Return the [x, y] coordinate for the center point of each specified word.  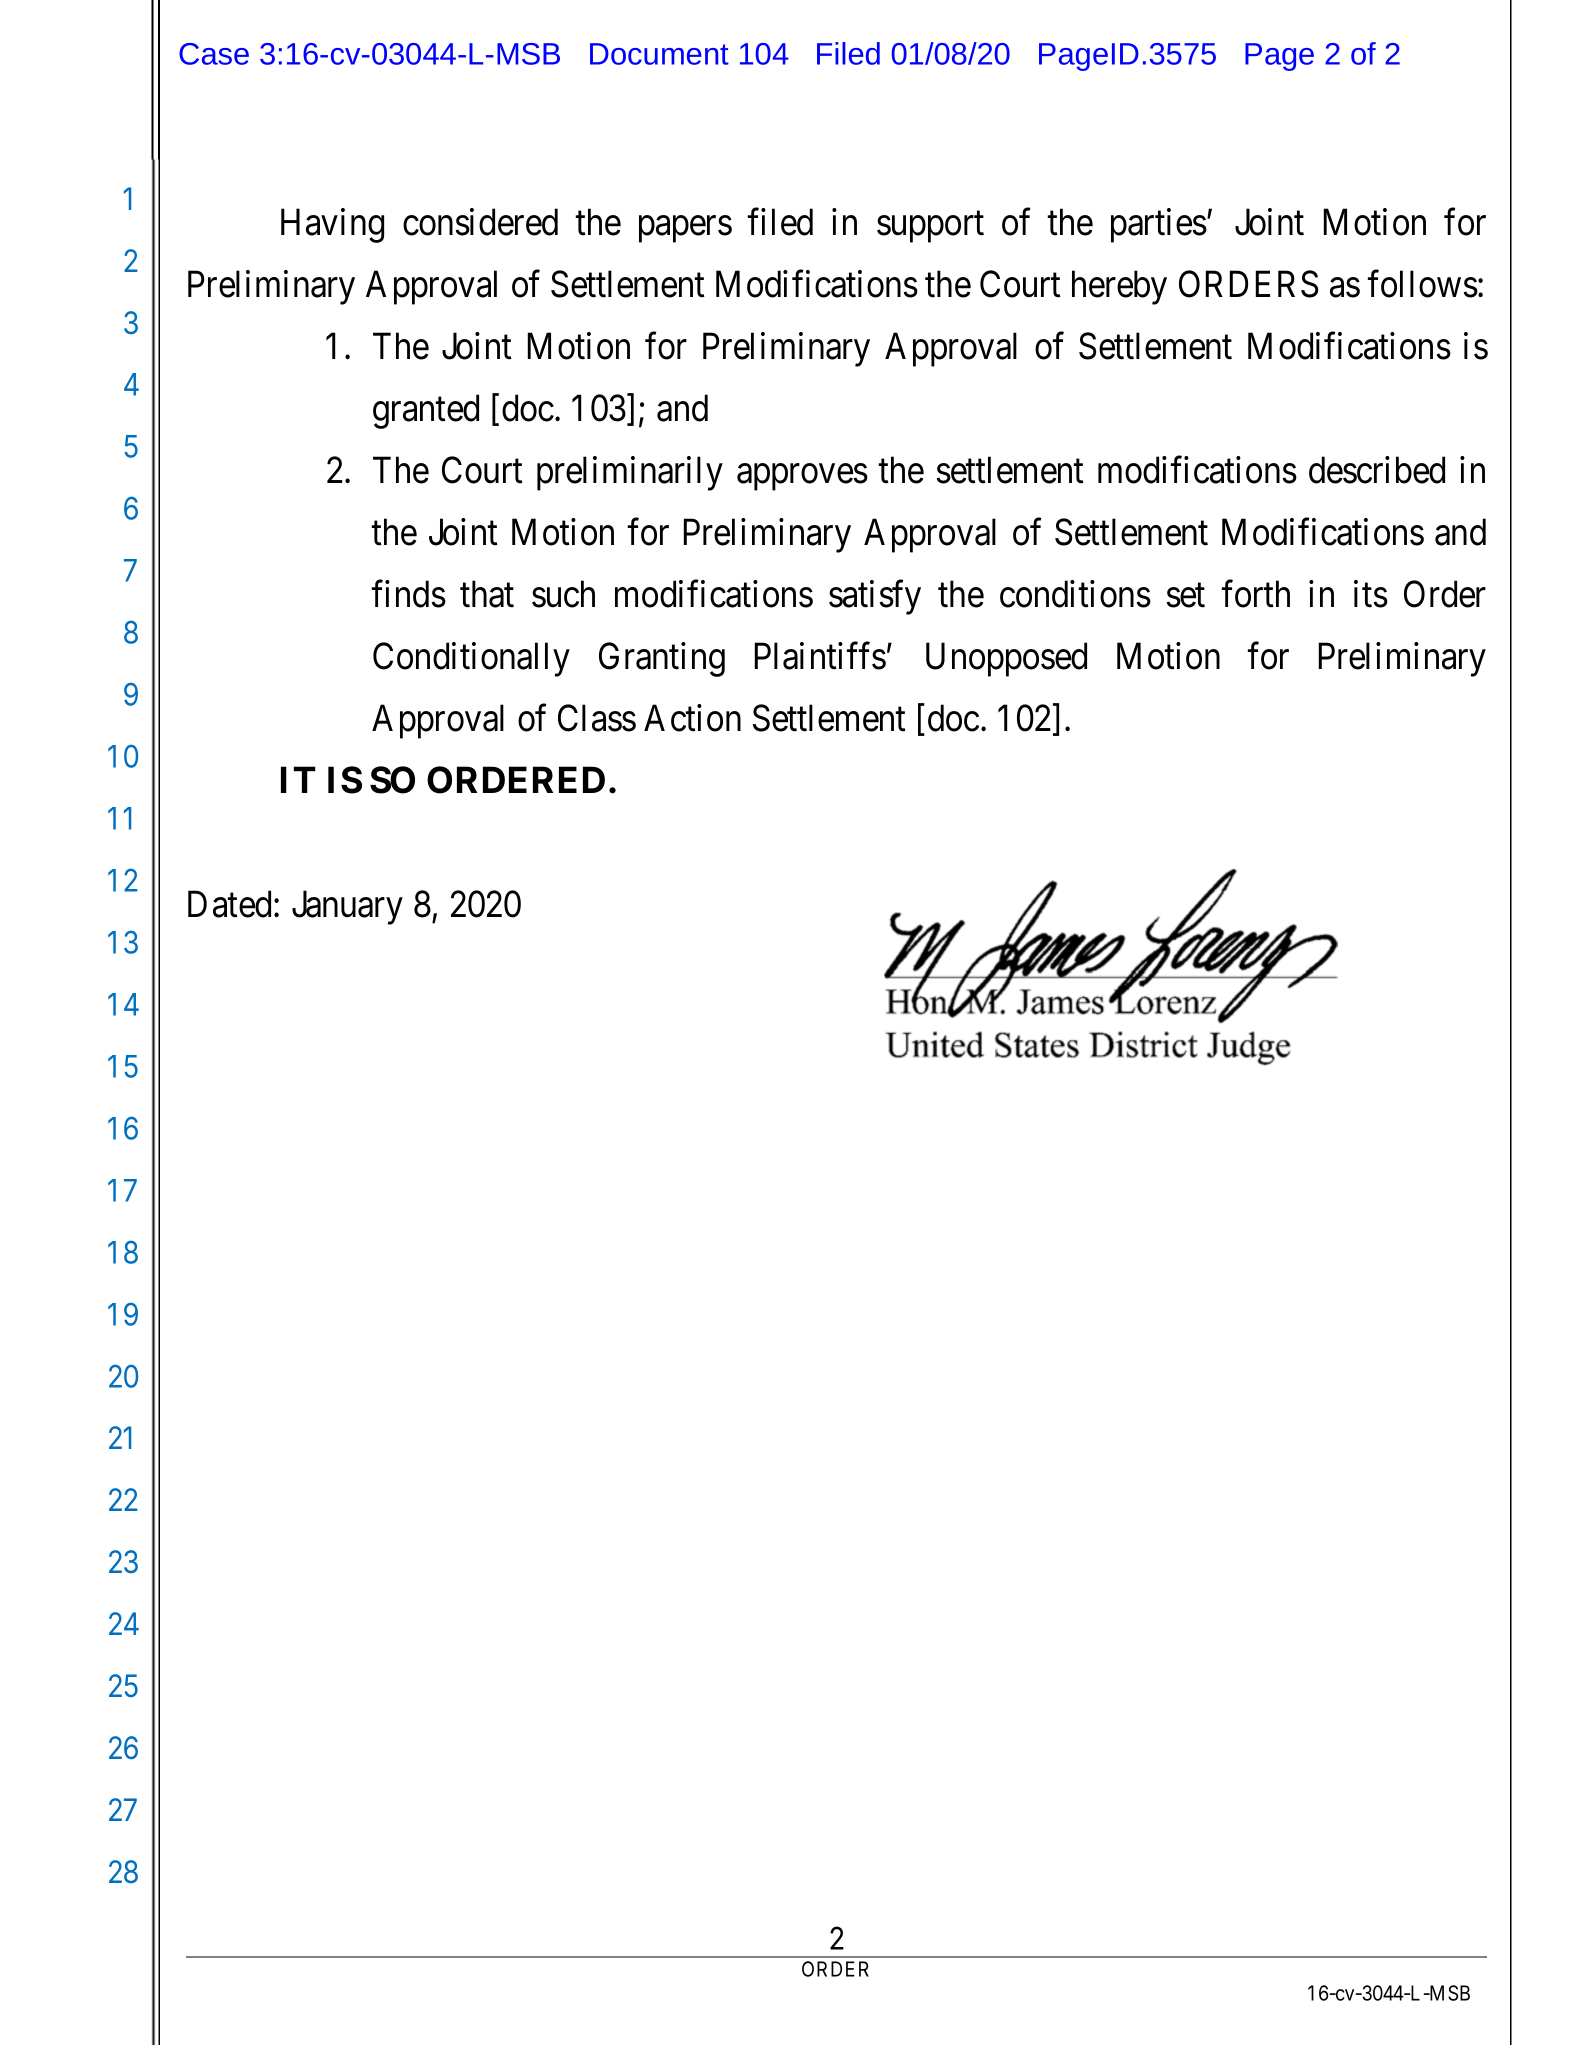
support [930, 227]
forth [1256, 594]
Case [214, 54]
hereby [1119, 287]
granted [426, 411]
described [1377, 470]
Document [659, 54]
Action [692, 718]
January [347, 908]
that [487, 594]
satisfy [875, 597]
